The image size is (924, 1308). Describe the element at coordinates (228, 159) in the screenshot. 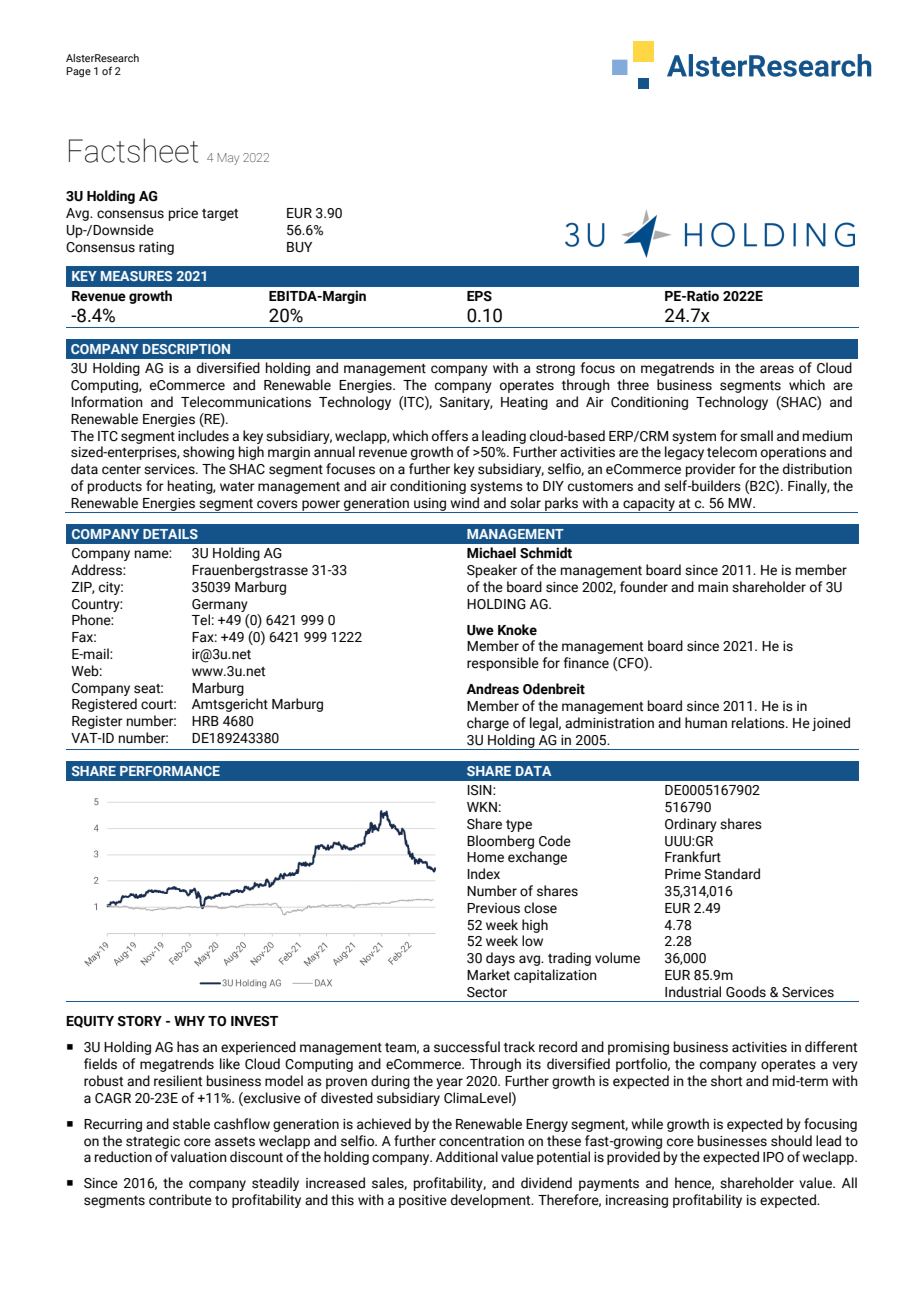

I see `May` at that location.
